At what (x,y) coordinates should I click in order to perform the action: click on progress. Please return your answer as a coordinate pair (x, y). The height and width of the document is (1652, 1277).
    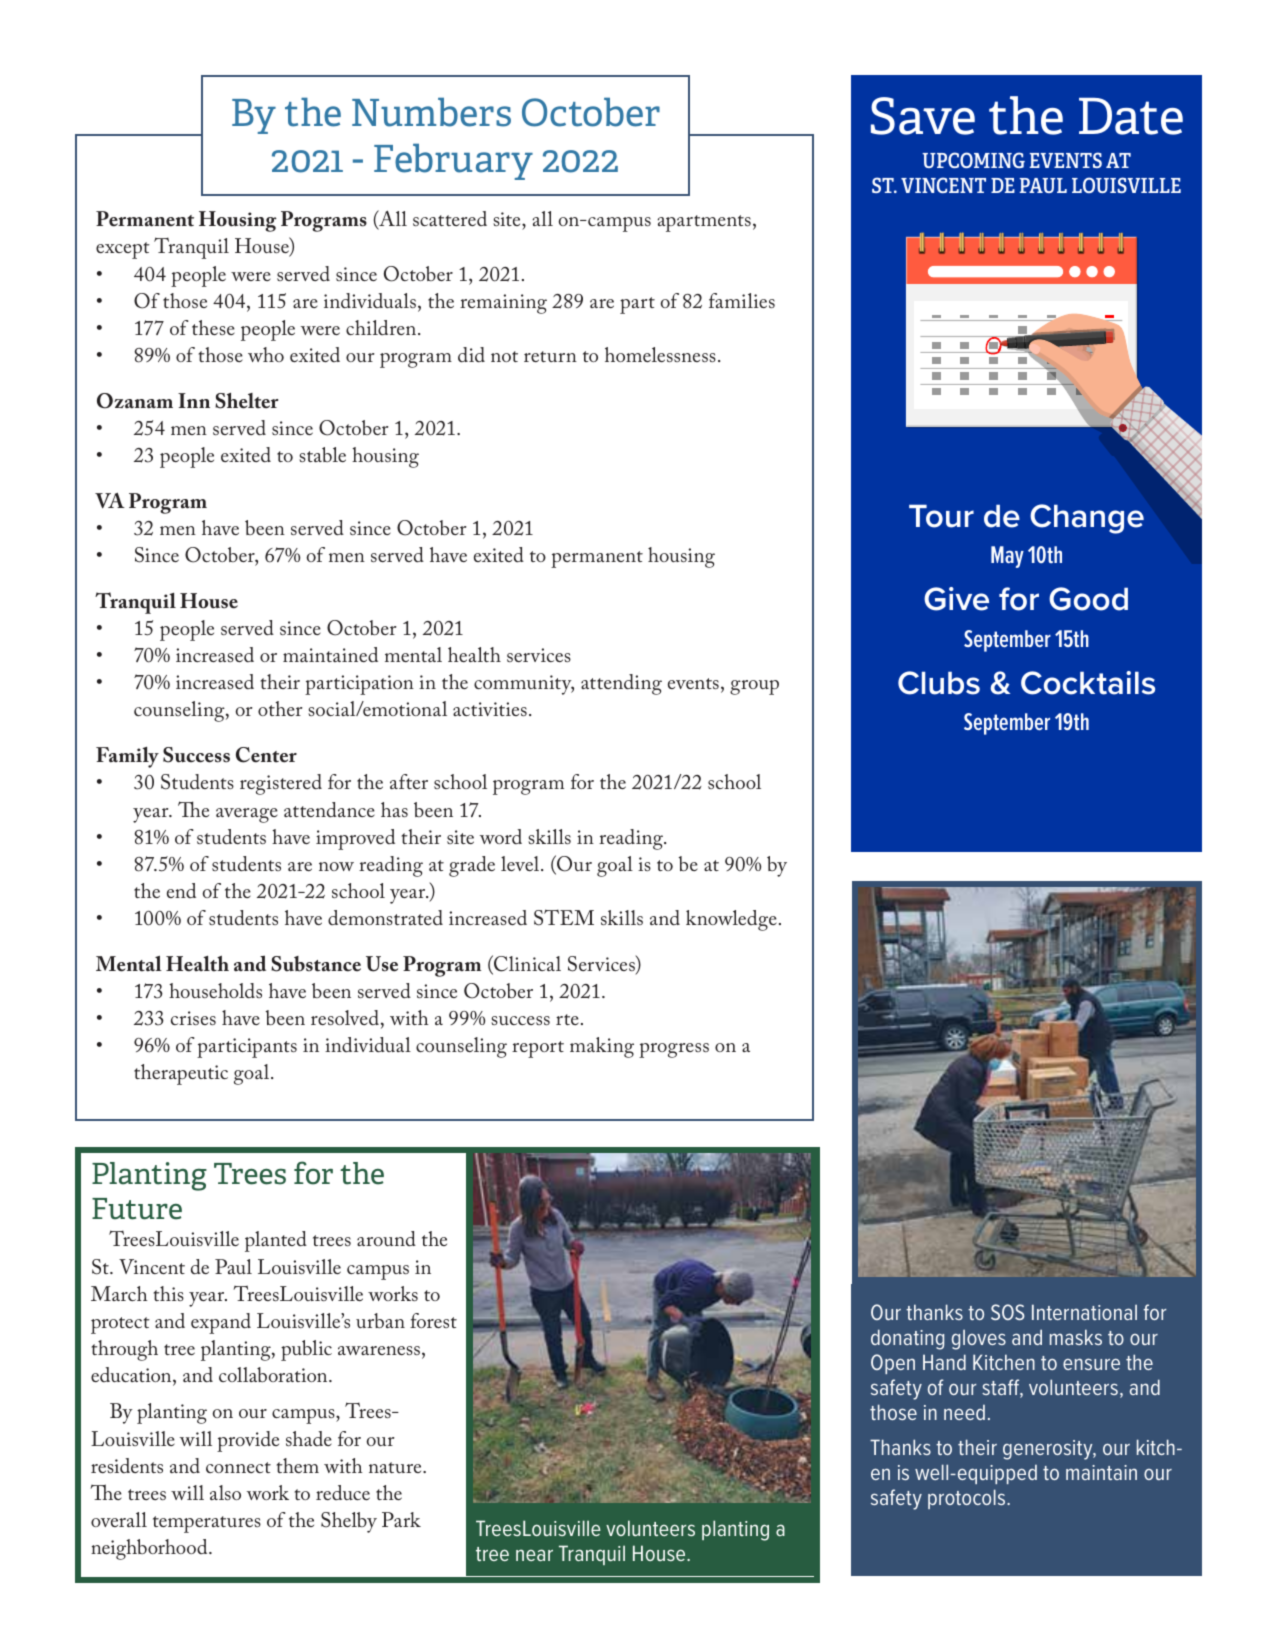
    Looking at the image, I should click on (674, 1050).
